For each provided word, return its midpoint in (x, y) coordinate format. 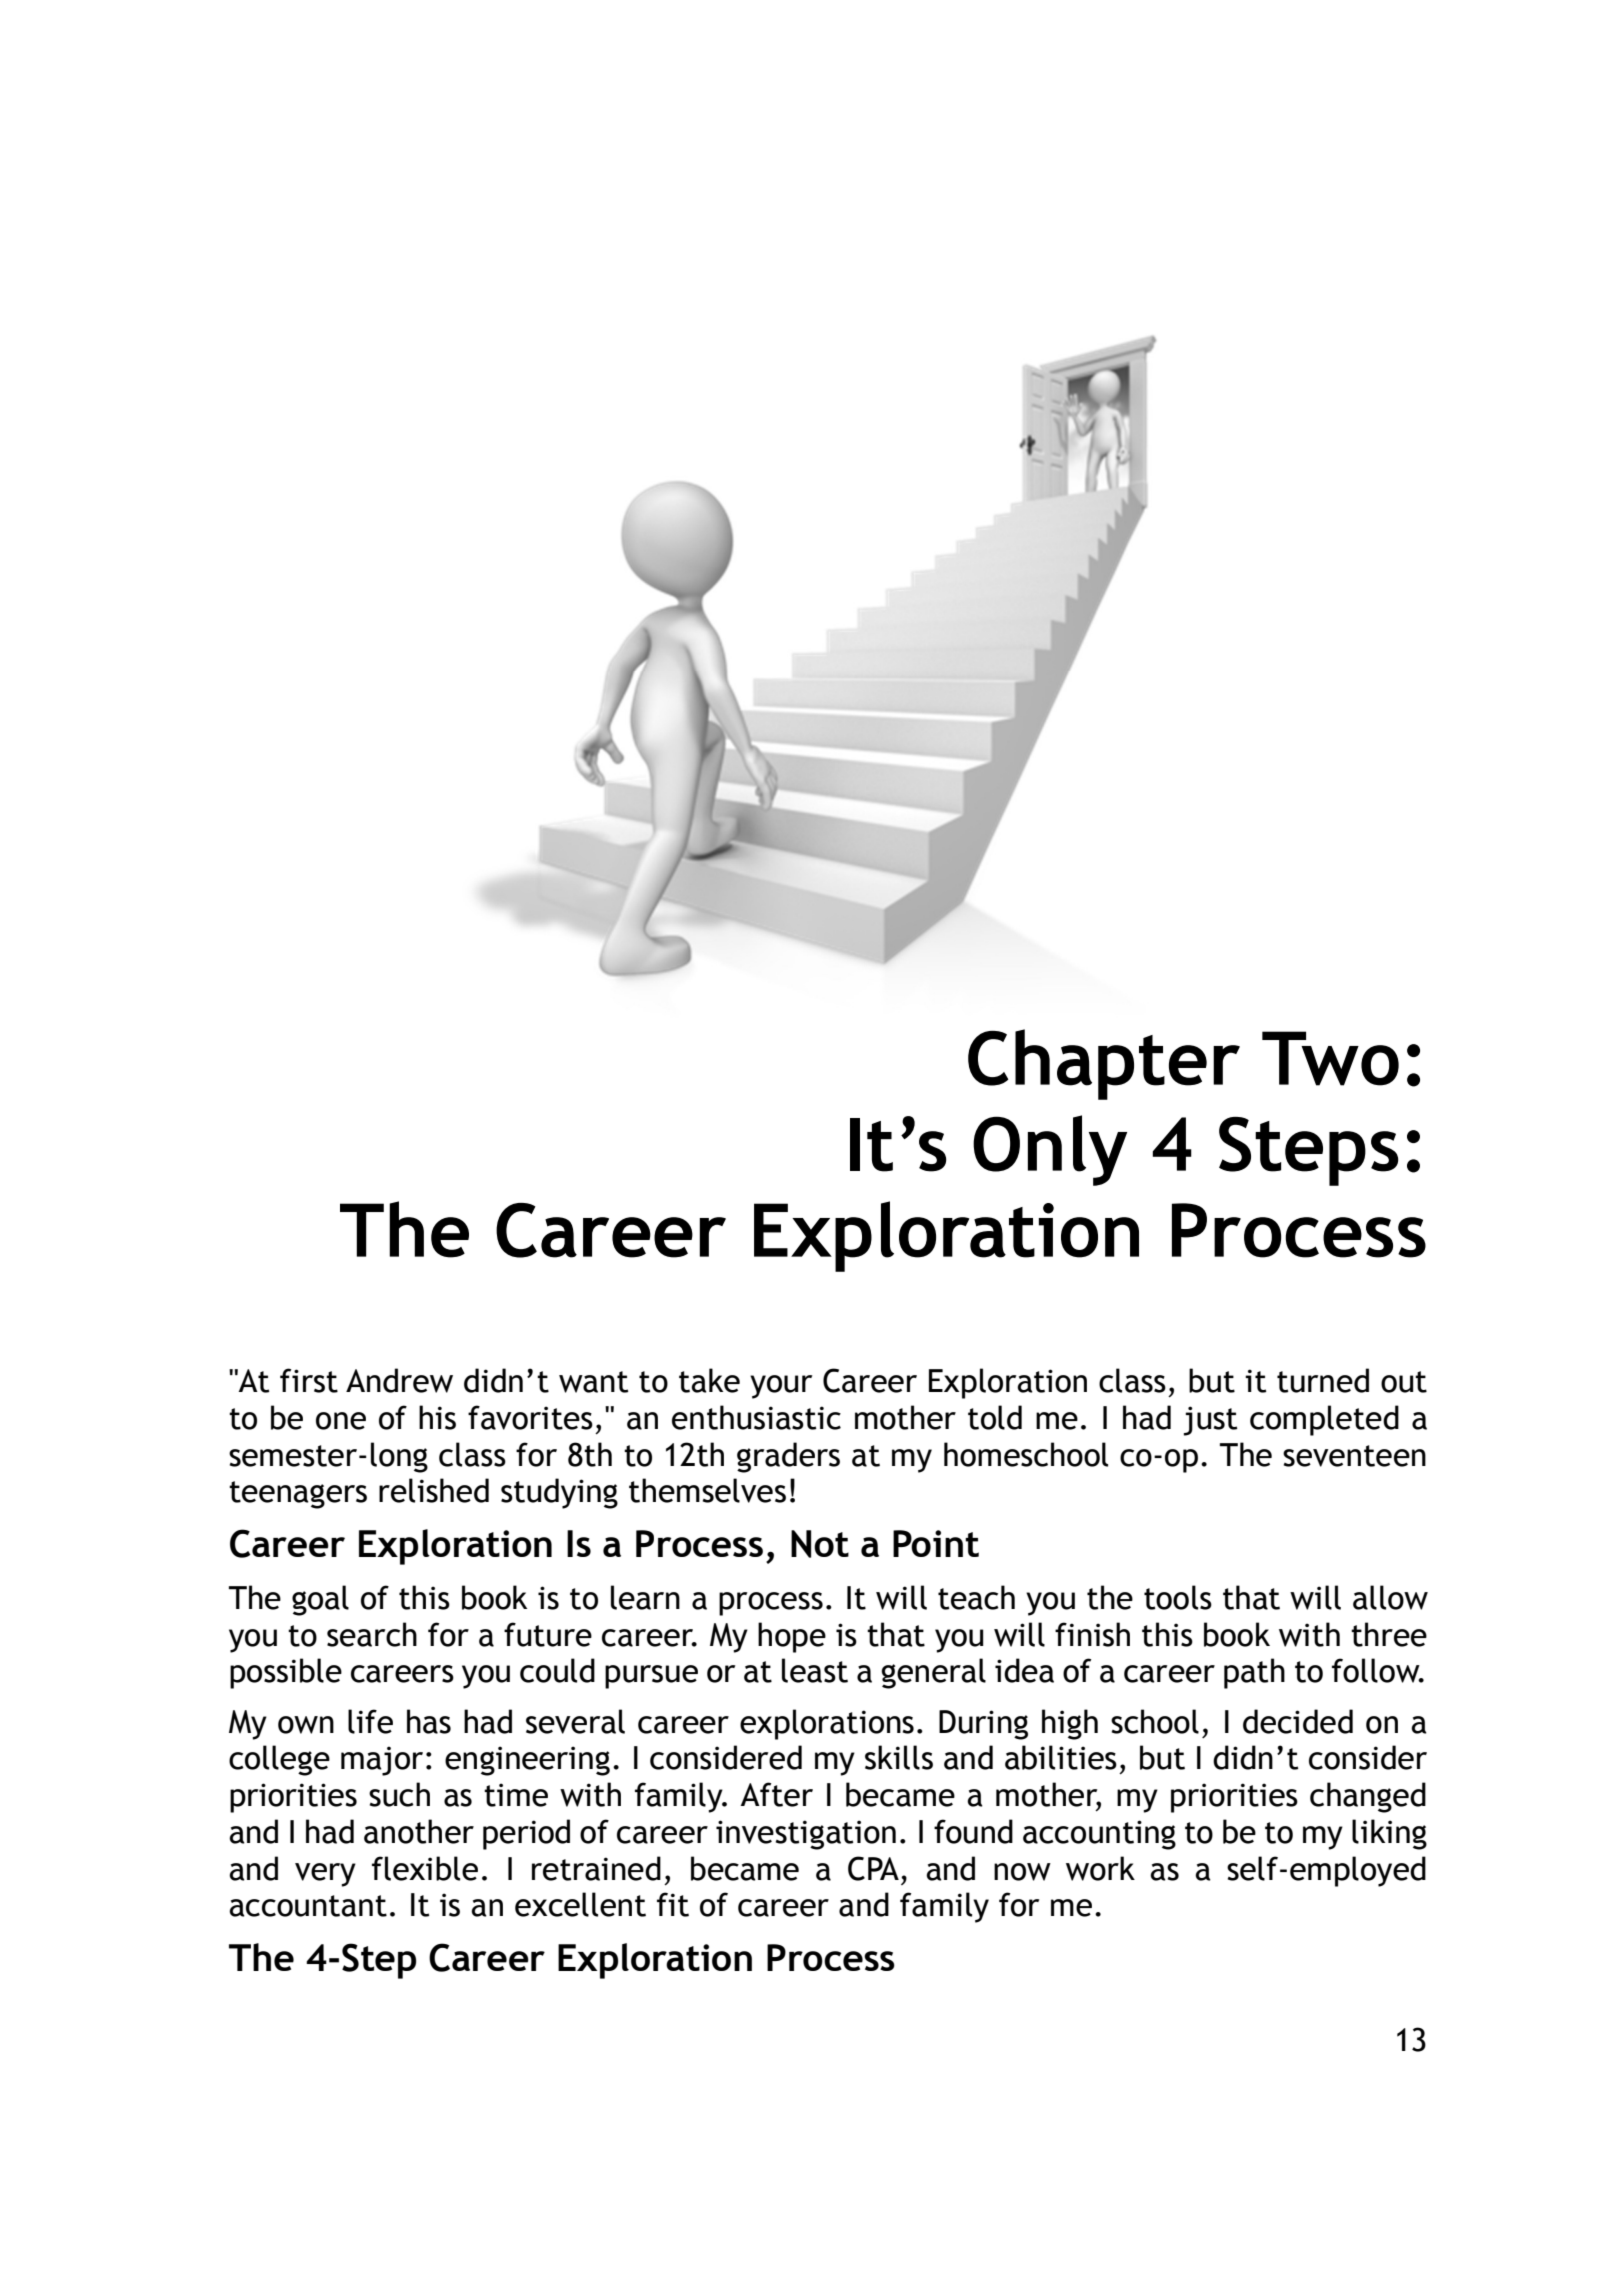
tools (1178, 1597)
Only (1050, 1150)
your (781, 1387)
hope (792, 1637)
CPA (873, 1868)
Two (1330, 1058)
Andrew (399, 1380)
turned (1323, 1380)
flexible (425, 1868)
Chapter (1104, 1064)
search (372, 1634)
